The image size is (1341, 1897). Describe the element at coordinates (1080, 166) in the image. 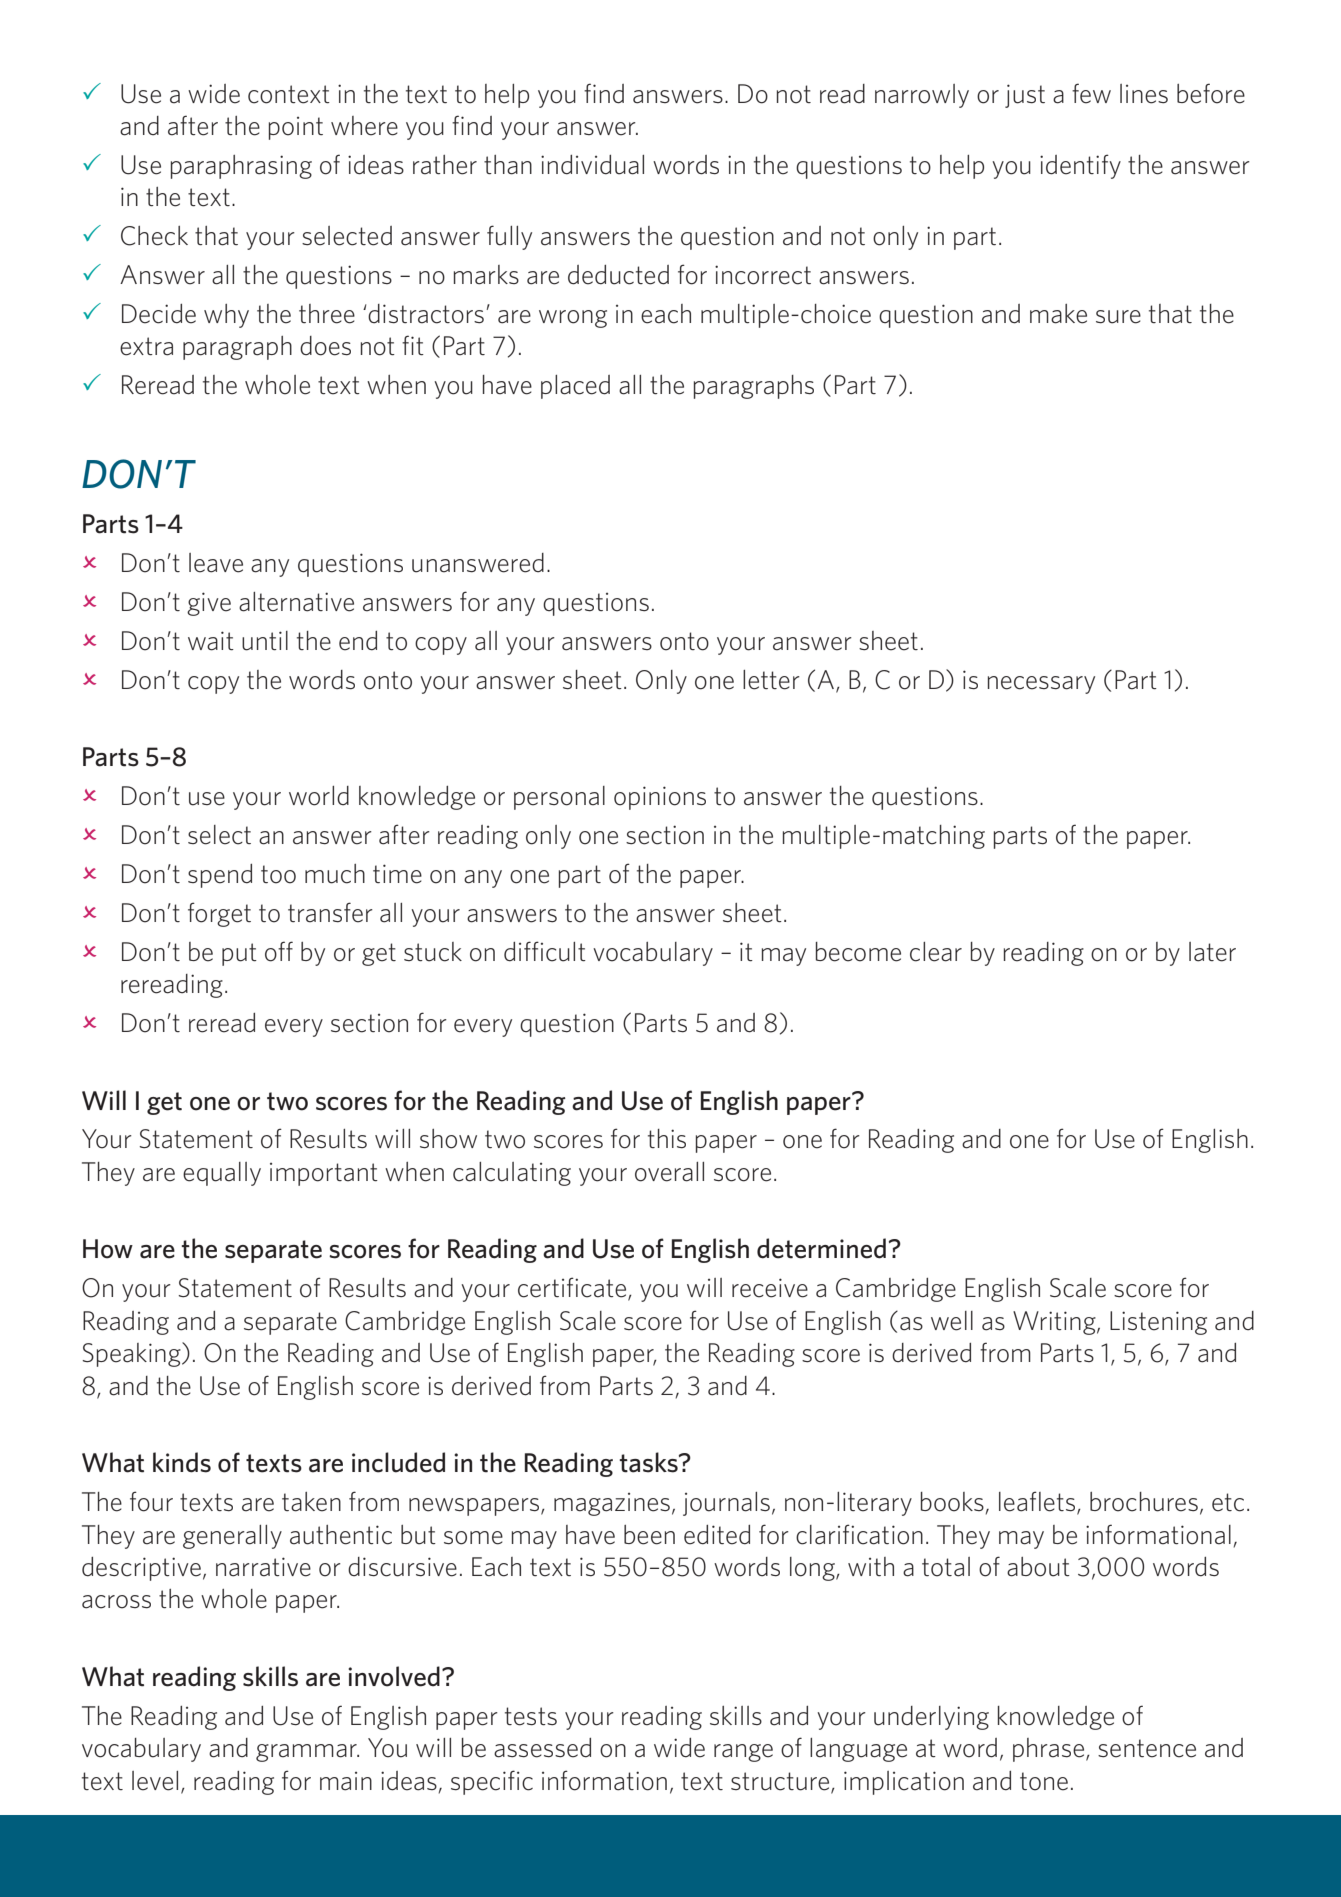

I see `identify` at that location.
